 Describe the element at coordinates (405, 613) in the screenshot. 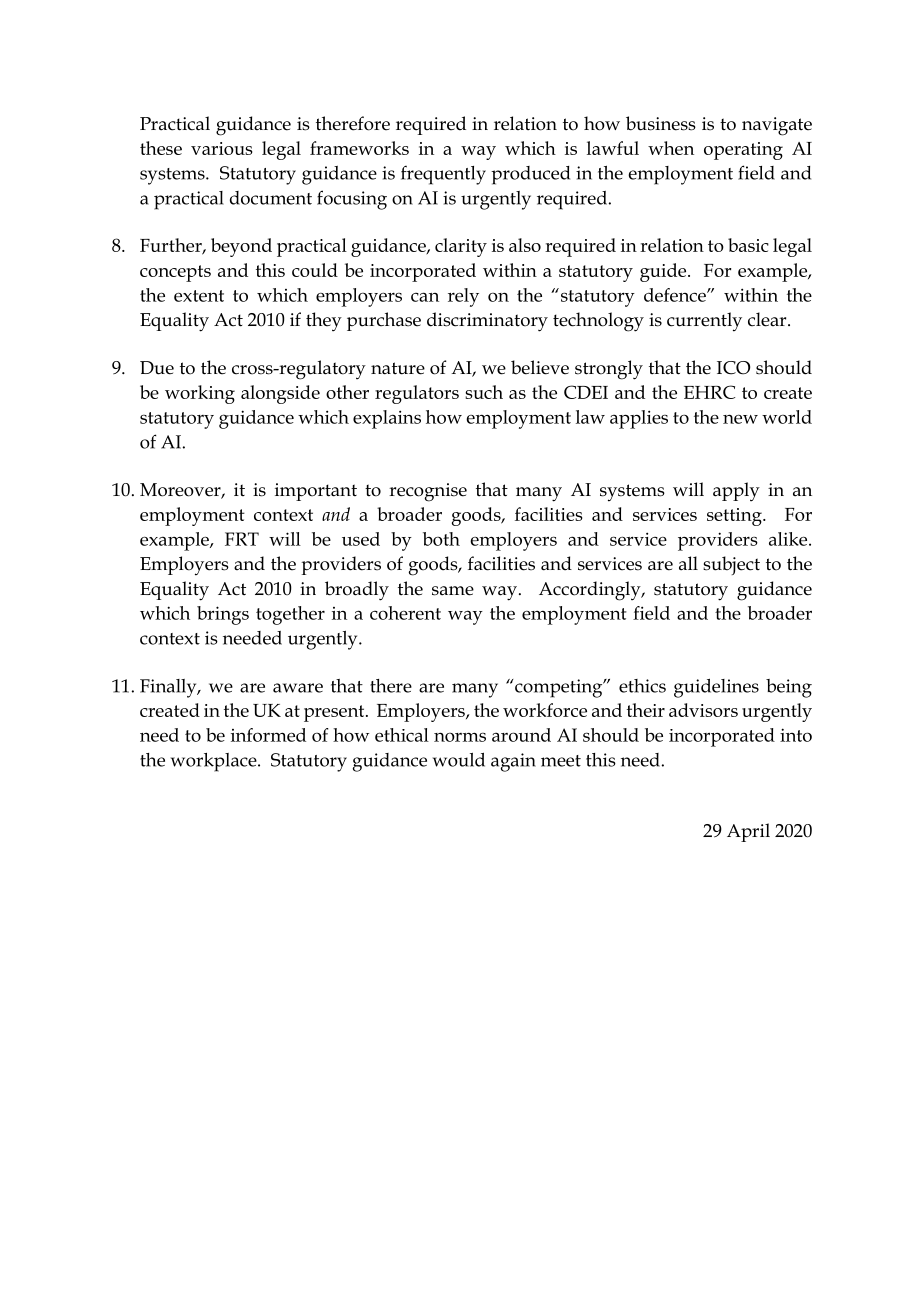

I see `coherent` at that location.
